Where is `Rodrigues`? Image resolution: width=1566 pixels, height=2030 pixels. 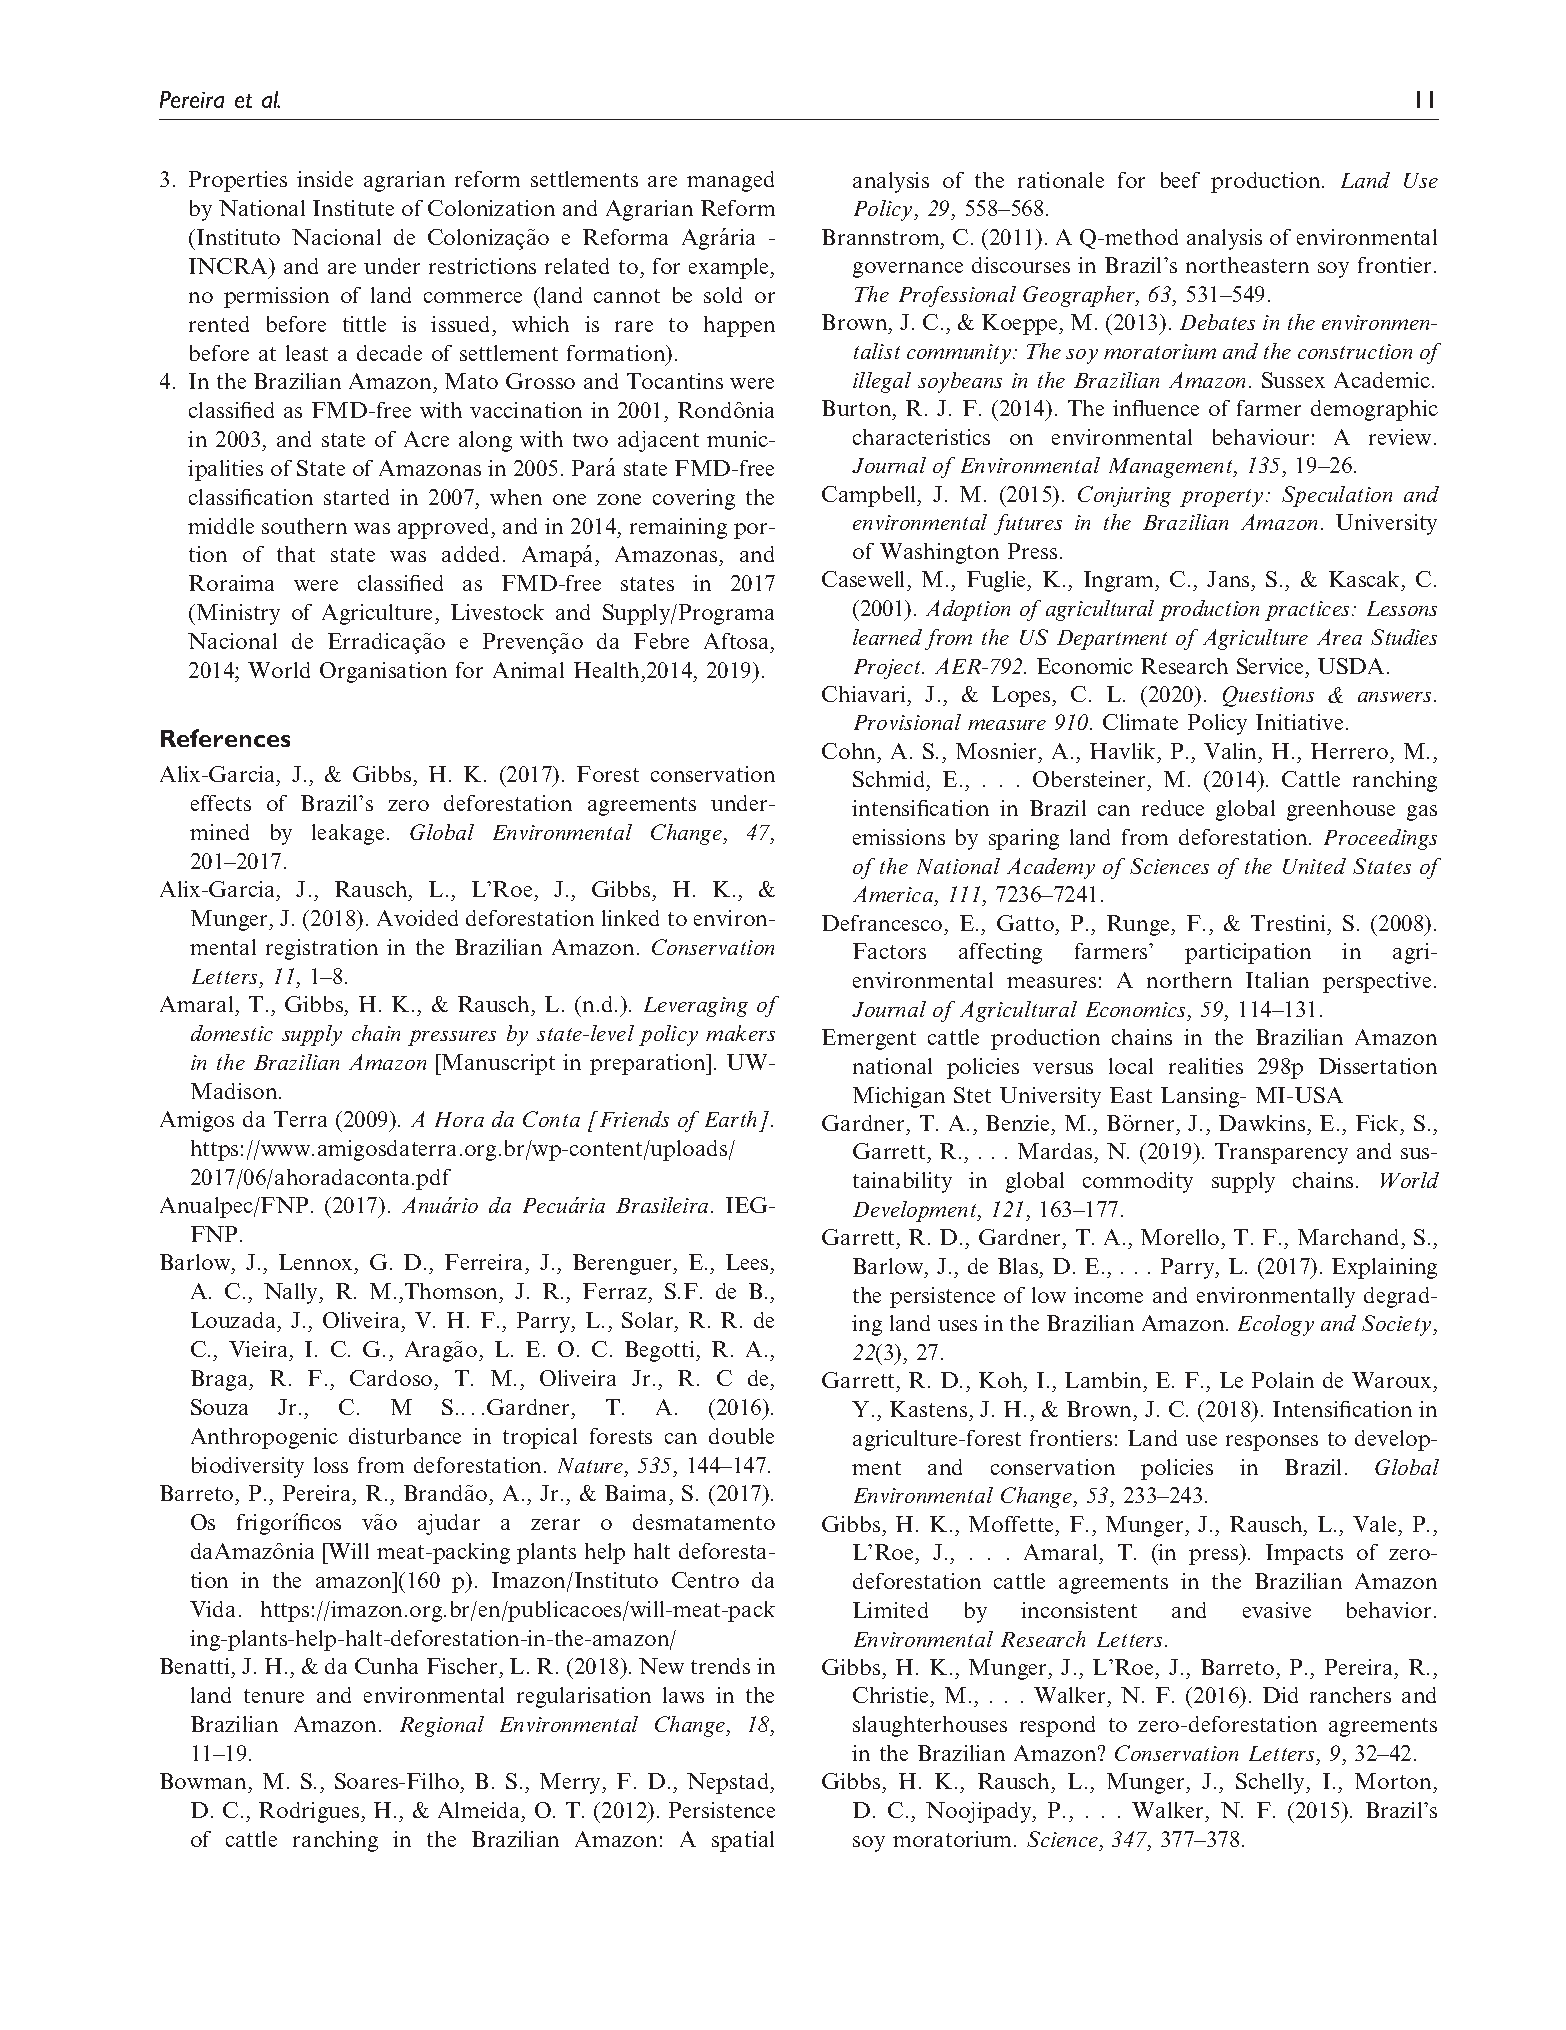 Rodrigues is located at coordinates (310, 1812).
